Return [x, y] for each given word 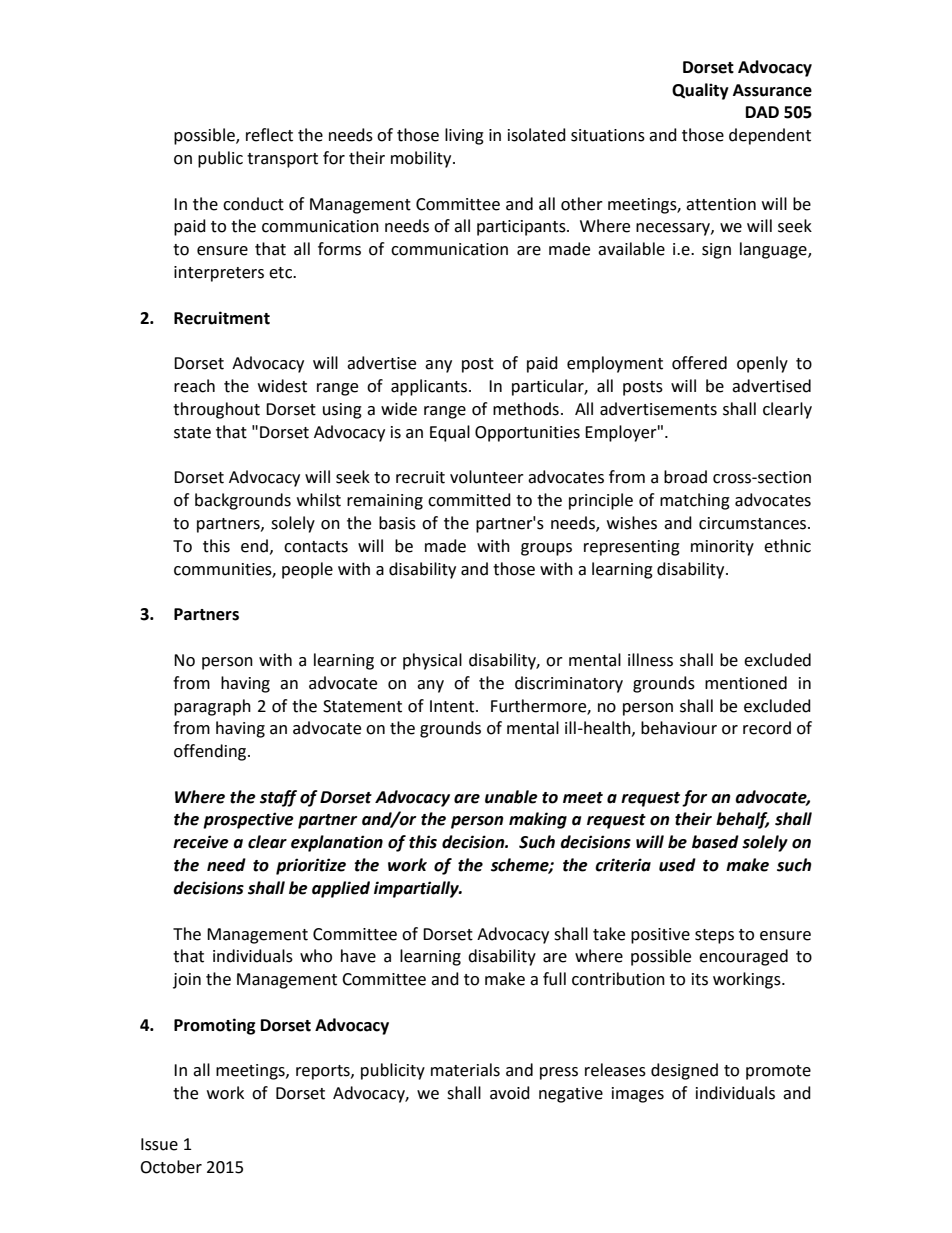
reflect [269, 135]
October [171, 1167]
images [638, 1095]
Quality [700, 91]
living [464, 136]
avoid [510, 1093]
